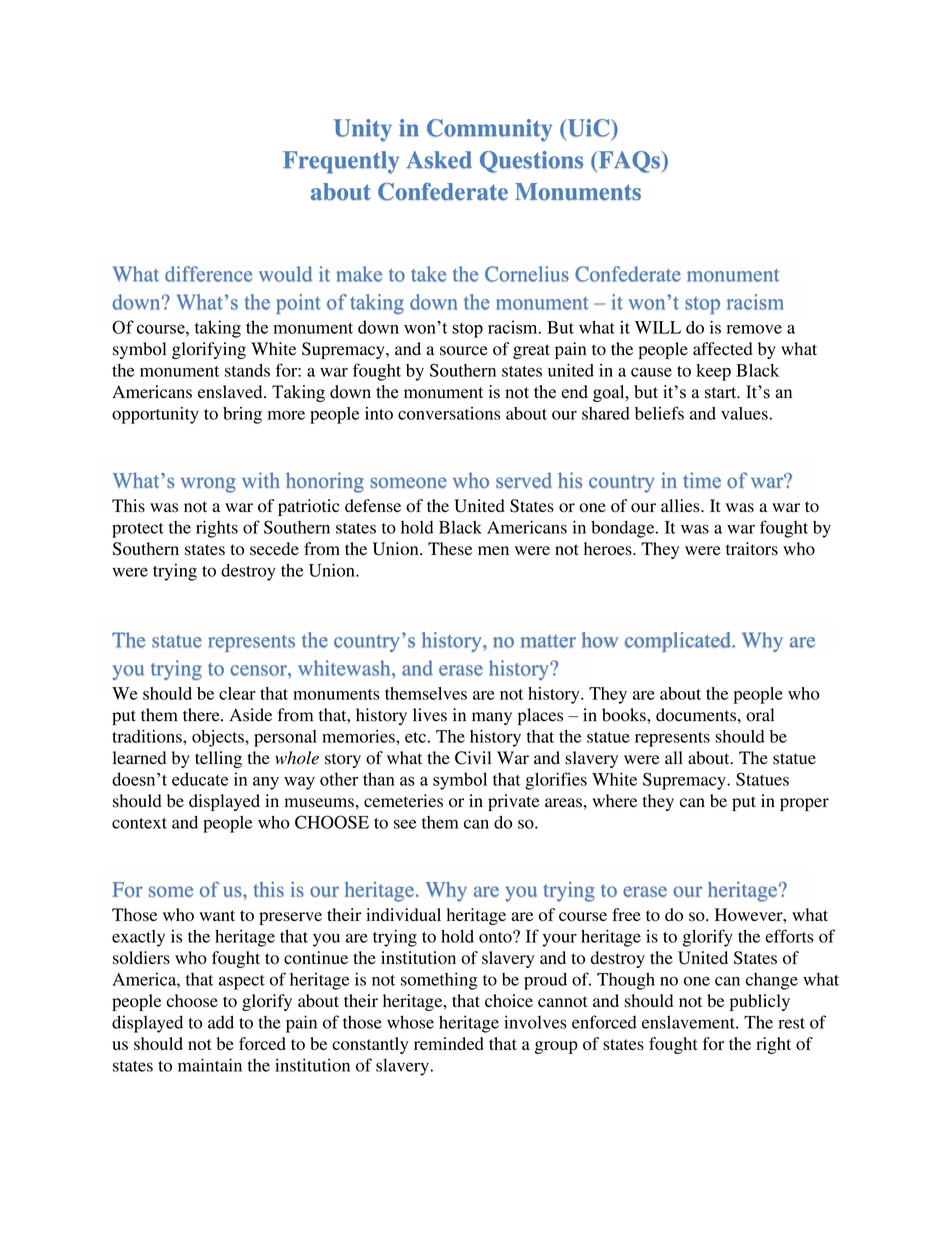 This document has width=952, height=1233. What do you see at coordinates (200, 779) in the document?
I see `educate` at bounding box center [200, 779].
